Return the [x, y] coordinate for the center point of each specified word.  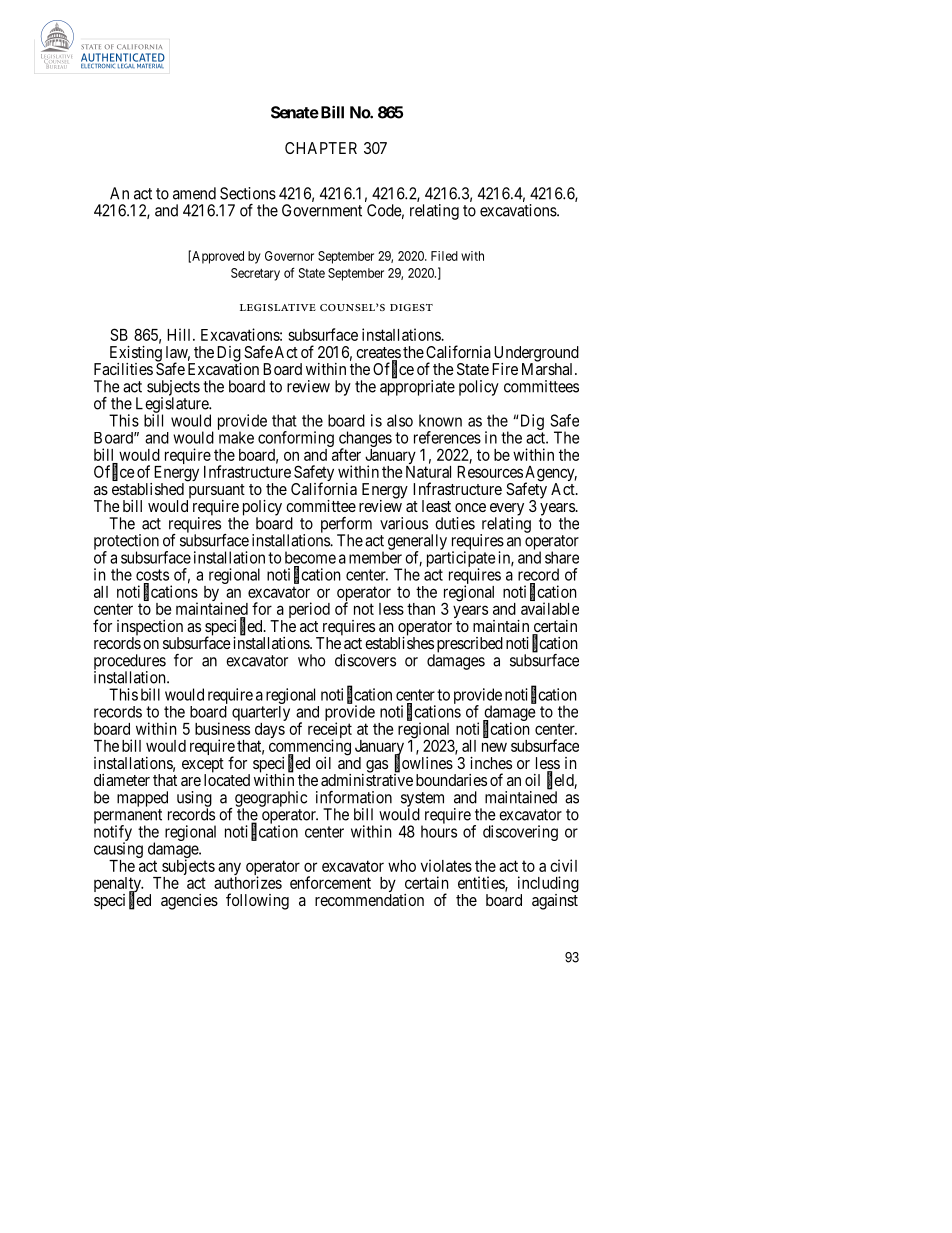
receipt [330, 731]
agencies [189, 902]
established [148, 489]
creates [378, 354]
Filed [444, 256]
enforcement [330, 882]
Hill [180, 334]
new [494, 747]
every [507, 510]
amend [194, 193]
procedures [130, 663]
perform [346, 526]
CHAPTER [321, 148]
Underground [535, 355]
